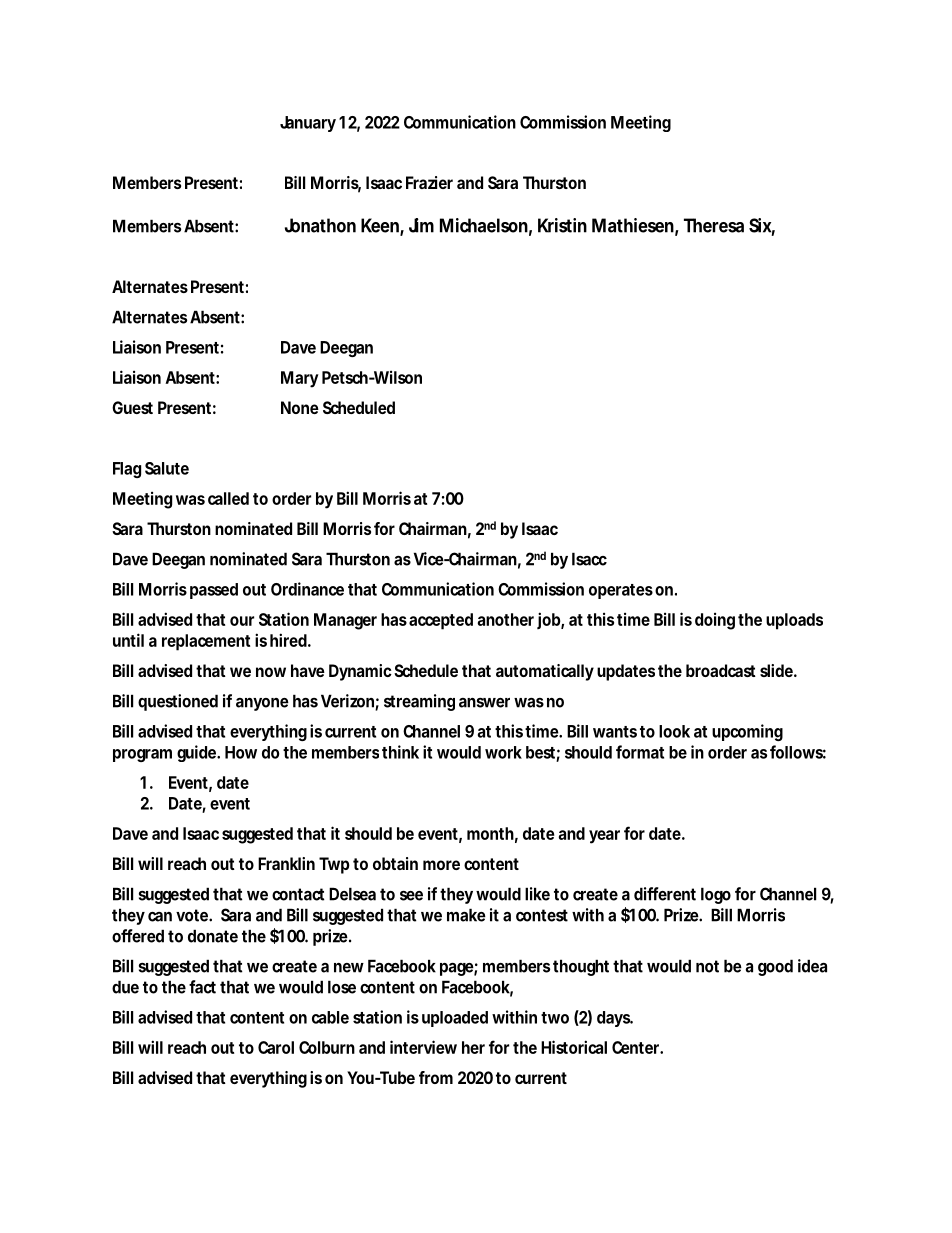 Image resolution: width=952 pixels, height=1233 pixels. What do you see at coordinates (132, 407) in the document?
I see `Guest` at bounding box center [132, 407].
